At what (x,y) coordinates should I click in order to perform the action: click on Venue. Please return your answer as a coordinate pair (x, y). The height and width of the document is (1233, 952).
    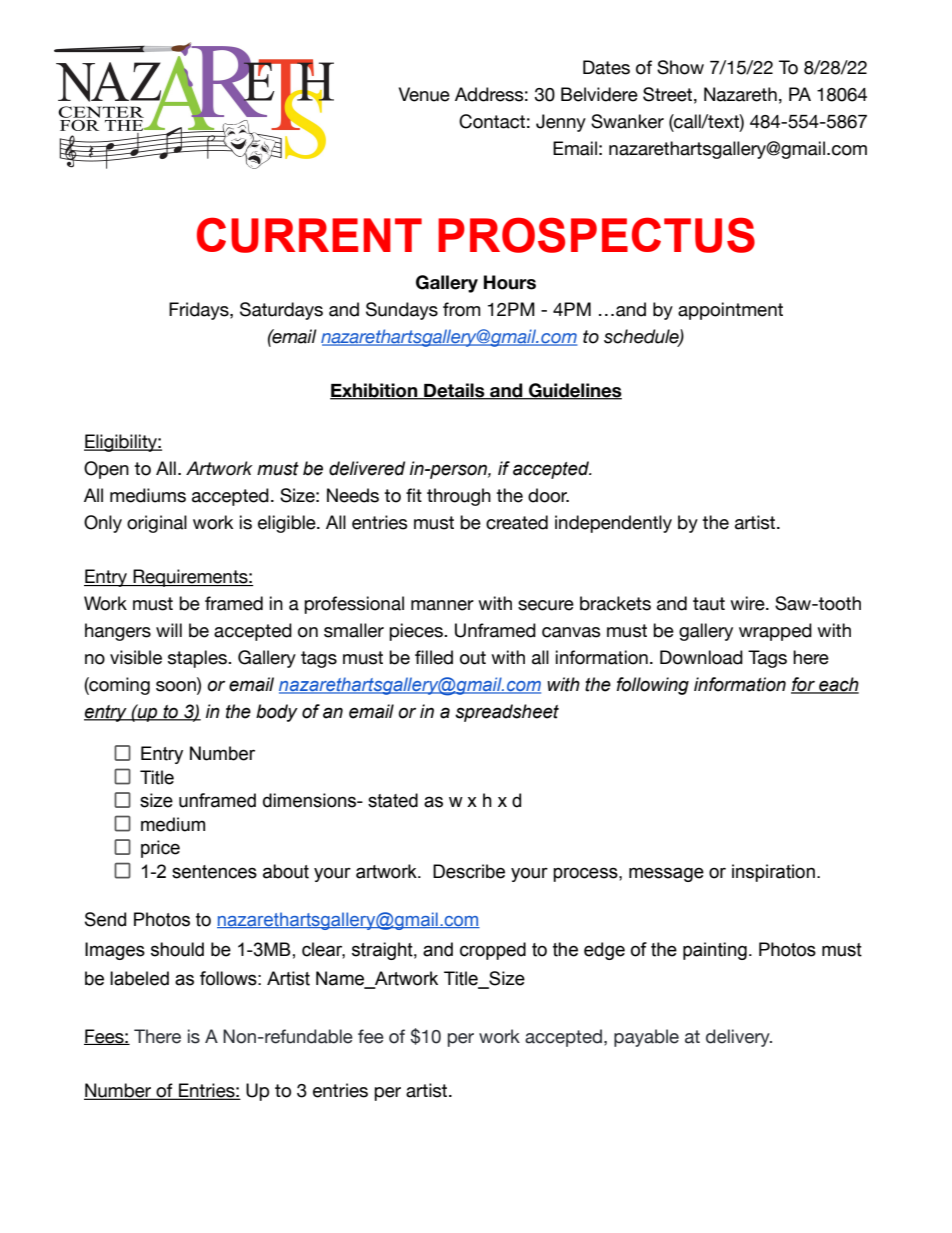
    Looking at the image, I should click on (424, 94).
